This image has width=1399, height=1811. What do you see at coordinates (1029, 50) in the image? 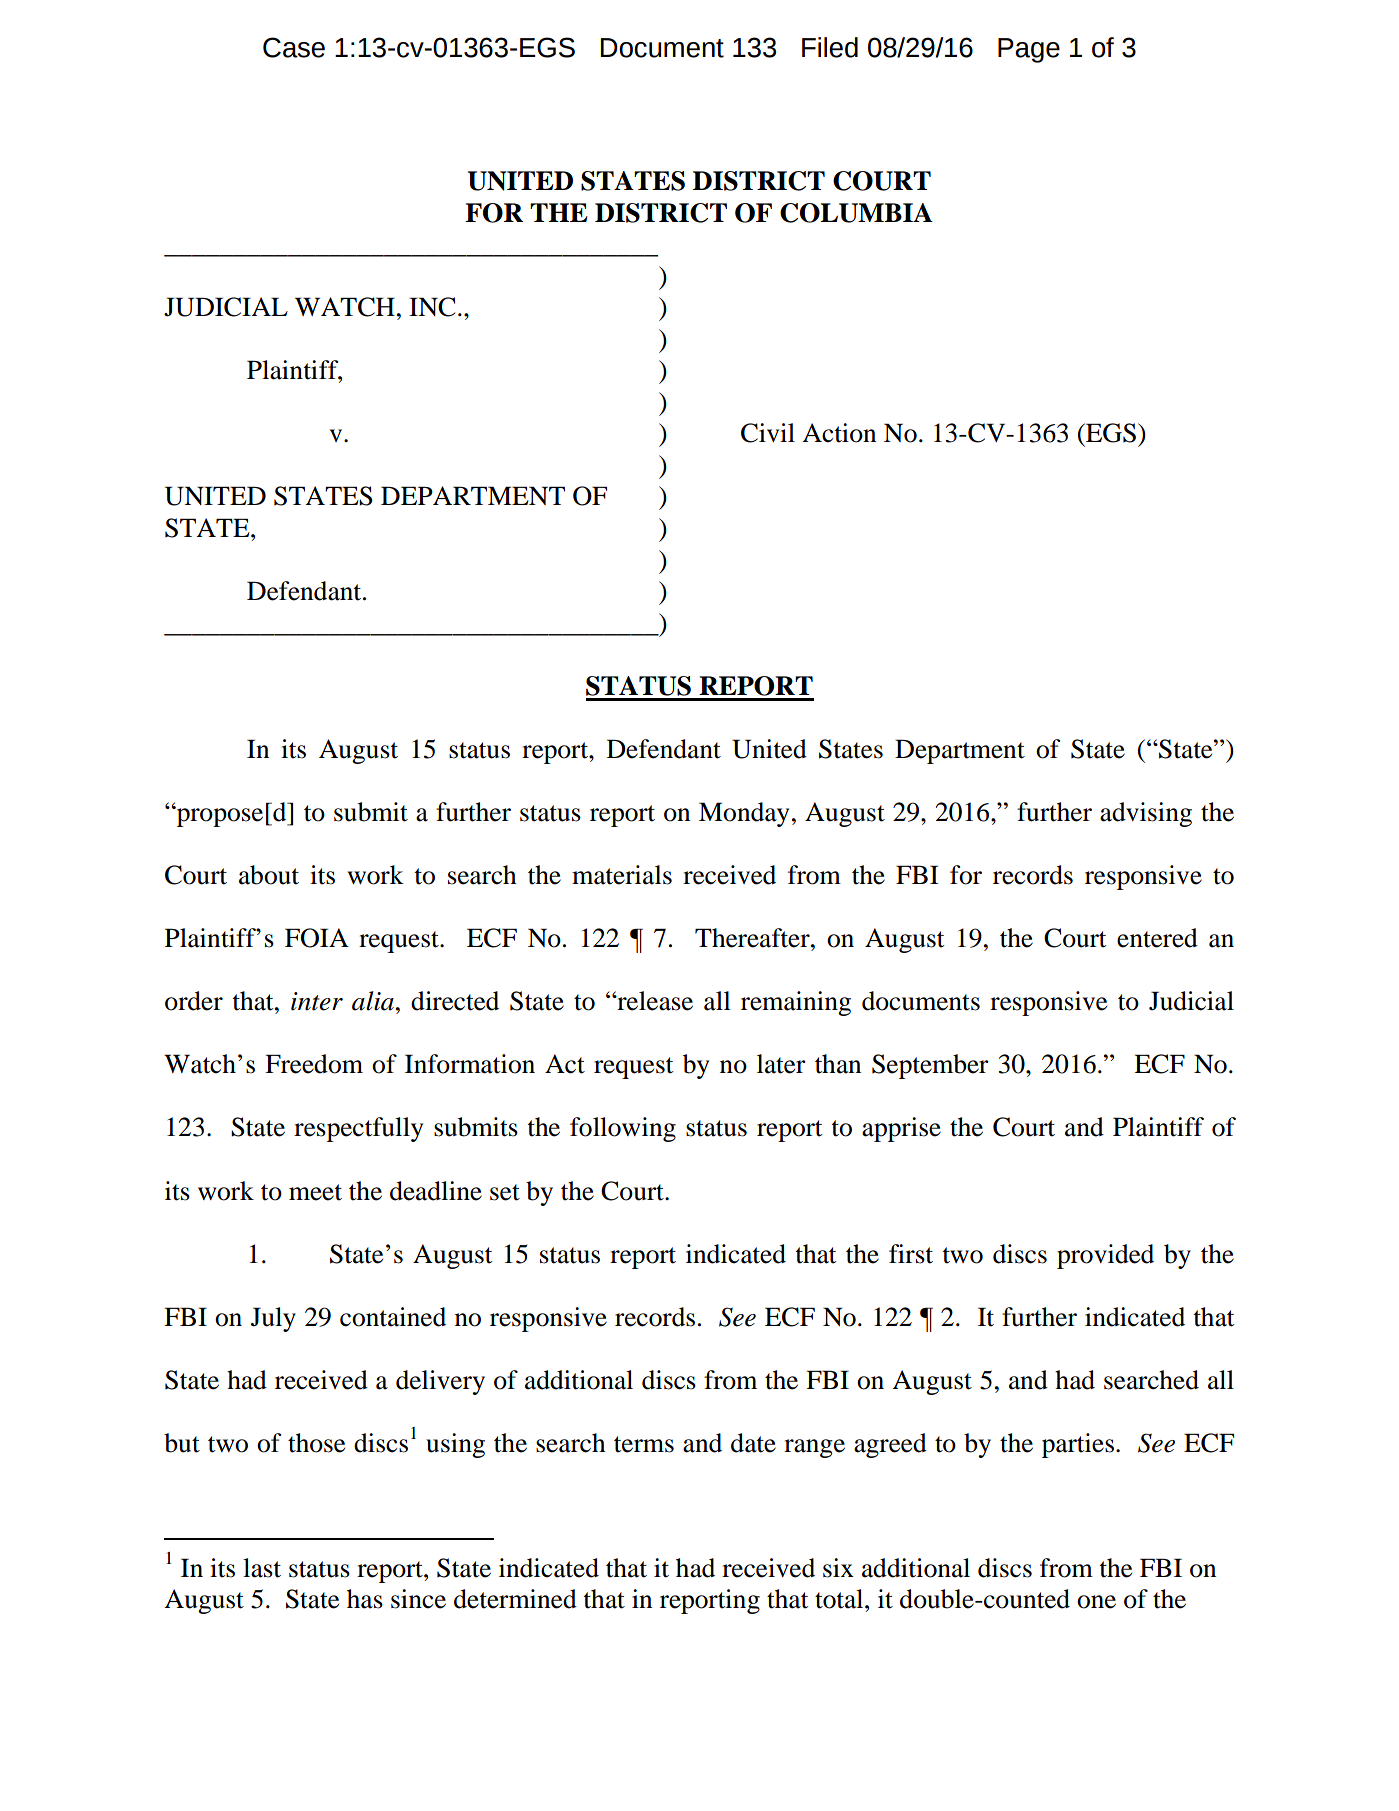
I see `Page` at bounding box center [1029, 50].
